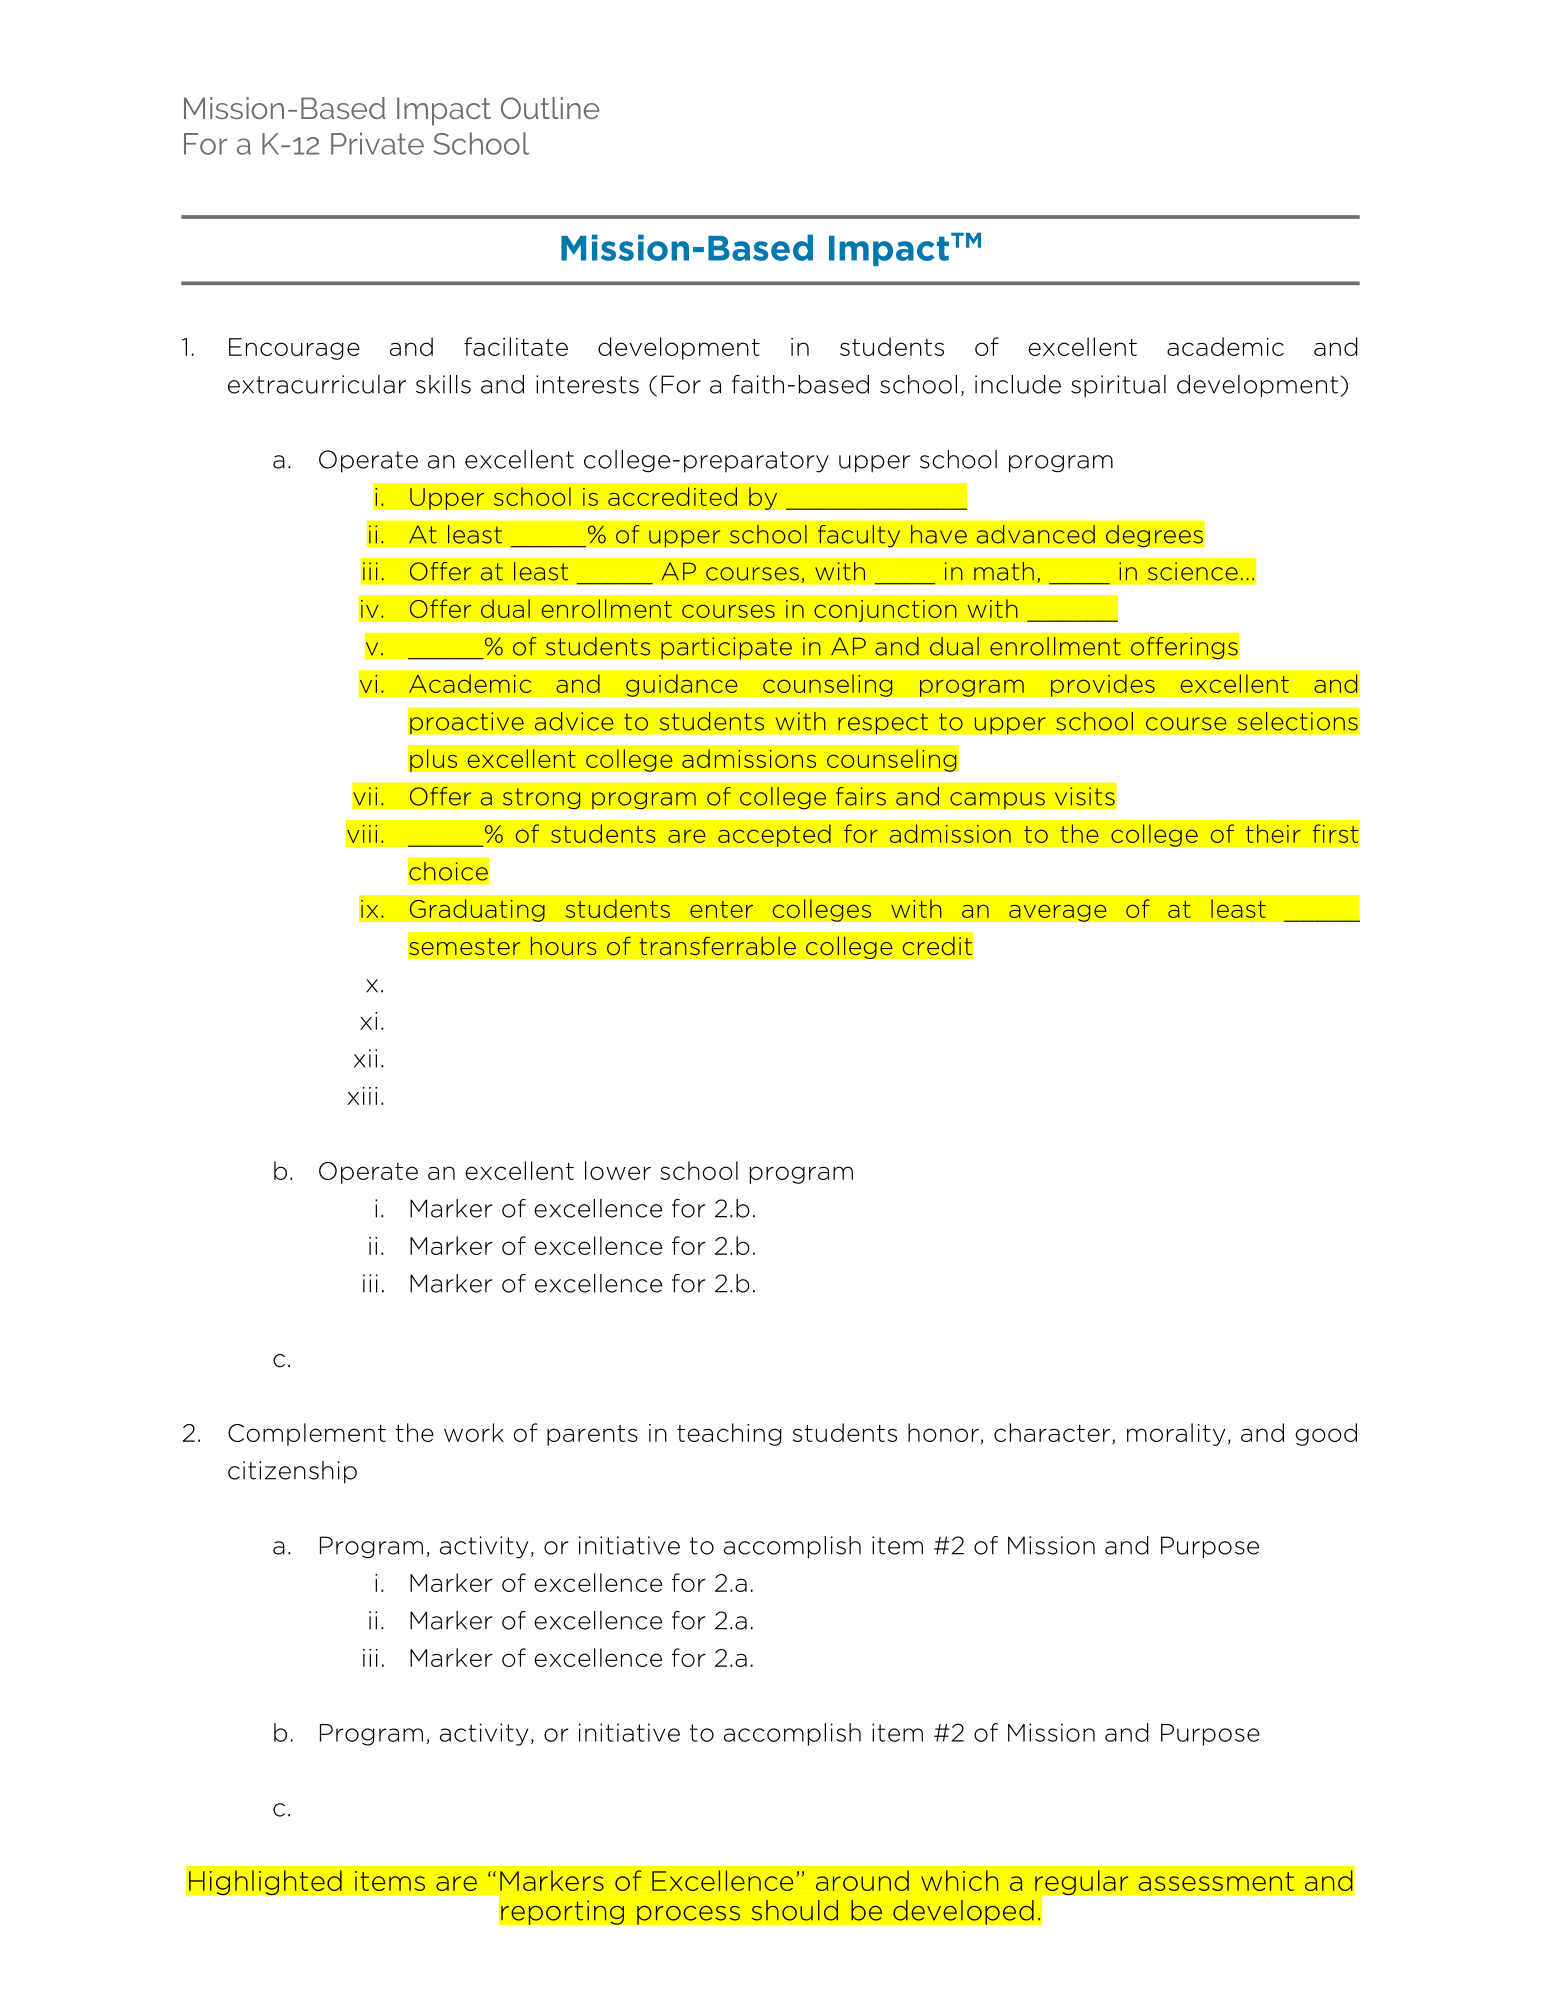 This page has width=1541, height=1995. I want to click on Highlighted, so click(265, 1882).
